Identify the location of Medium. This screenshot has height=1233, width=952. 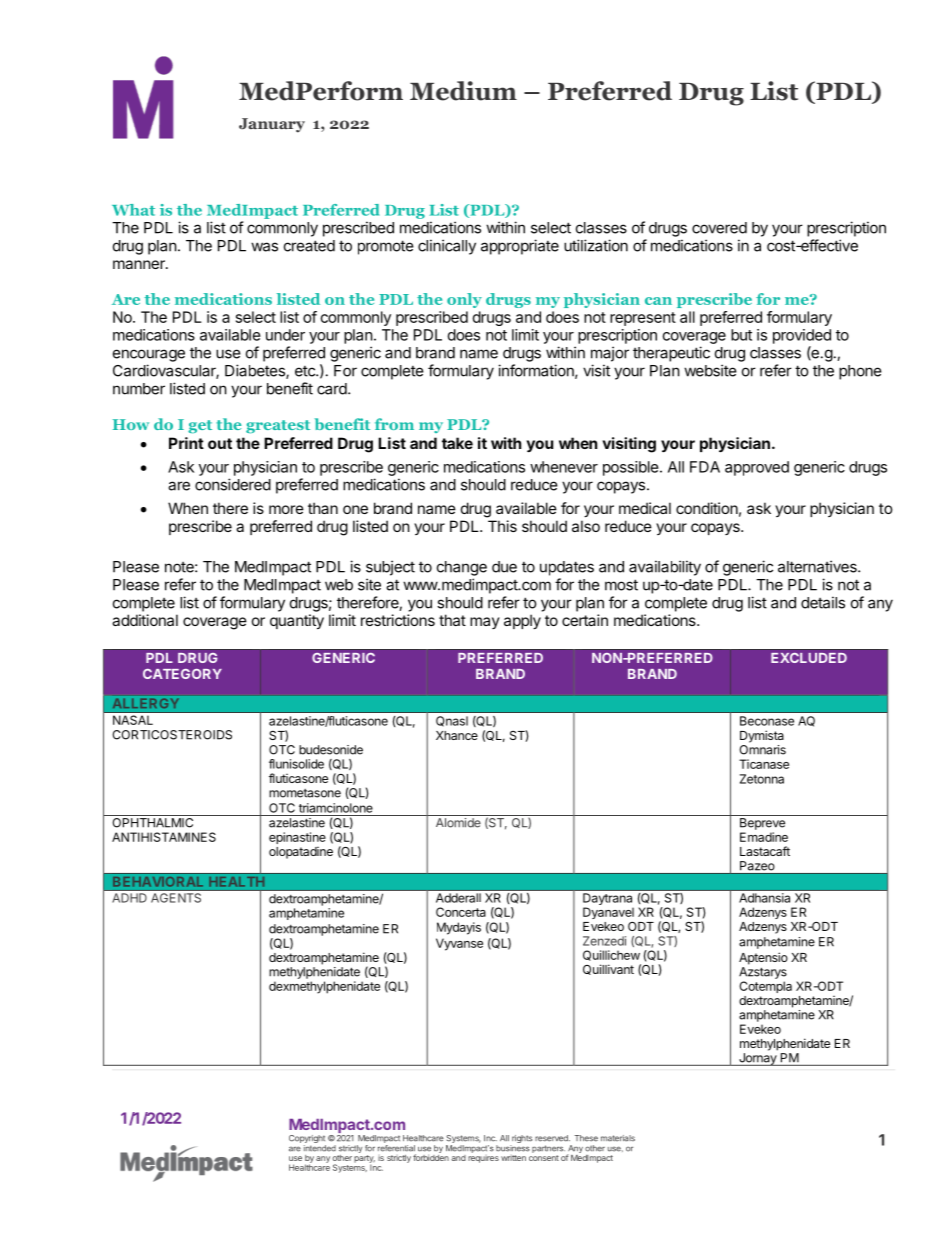
(463, 91).
